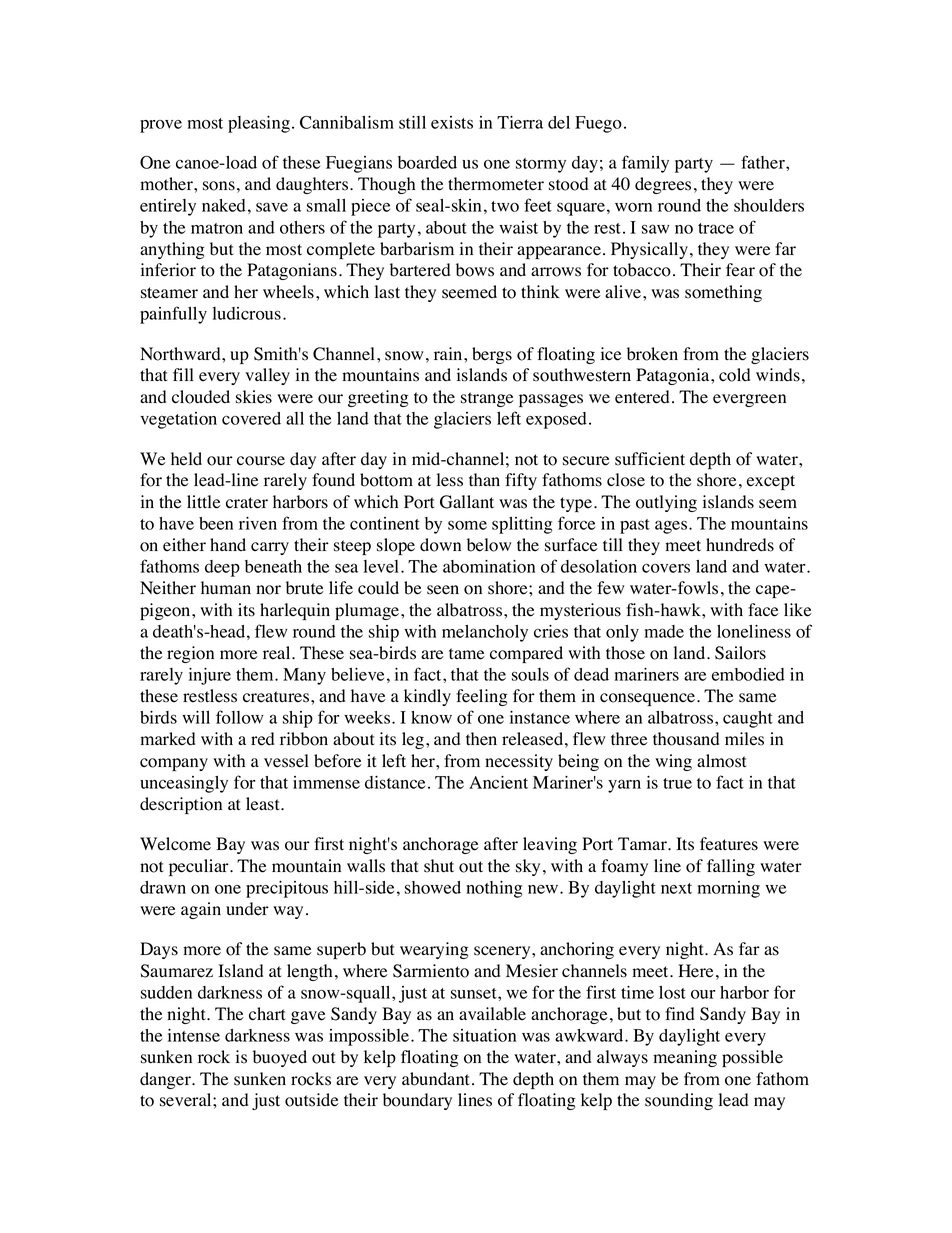  Describe the element at coordinates (496, 184) in the document. I see `thermometer` at that location.
